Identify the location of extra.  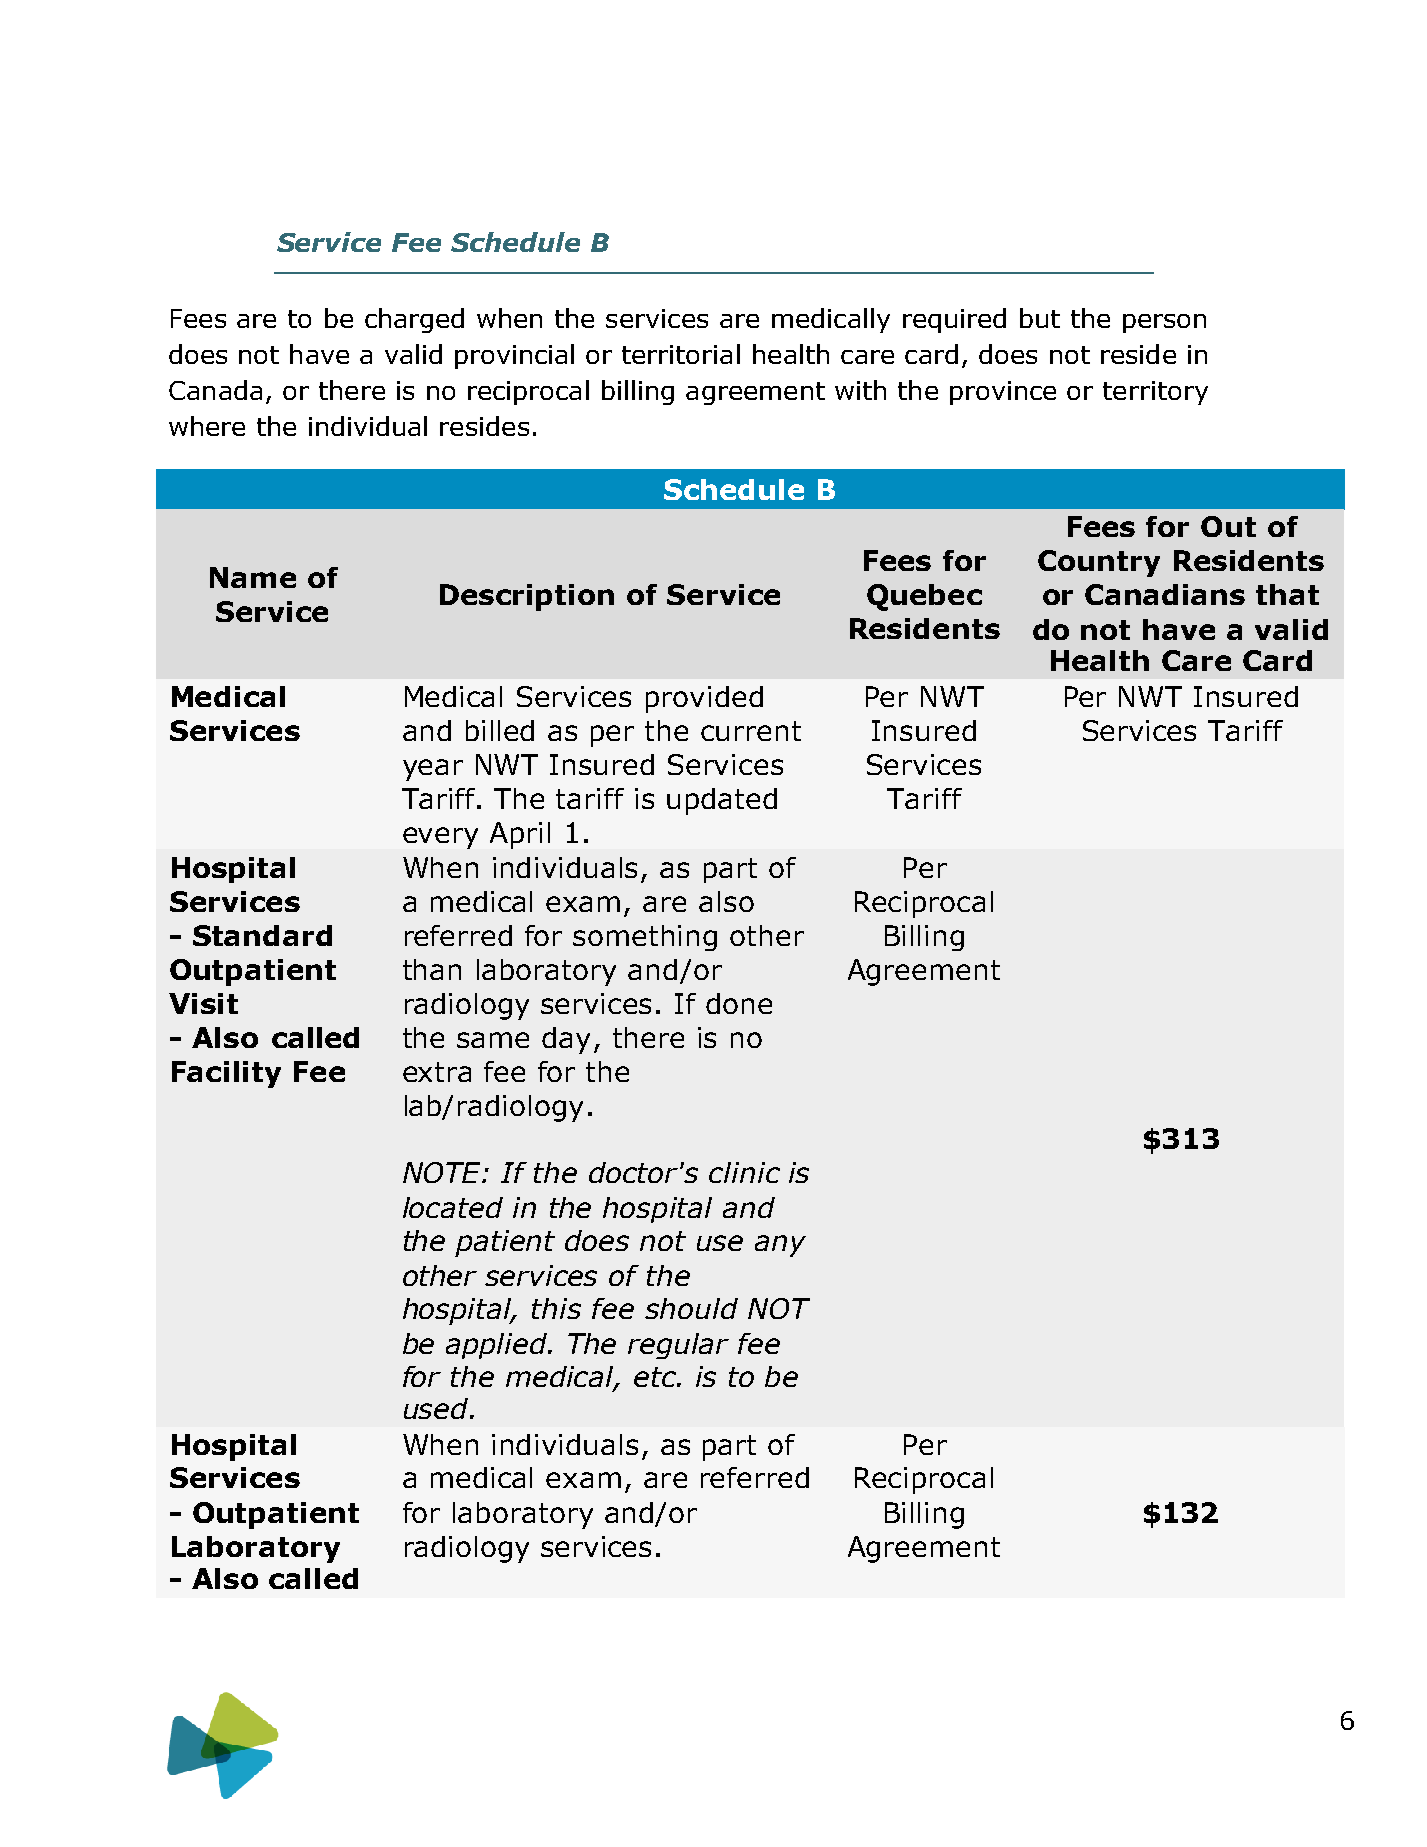
(437, 1072).
